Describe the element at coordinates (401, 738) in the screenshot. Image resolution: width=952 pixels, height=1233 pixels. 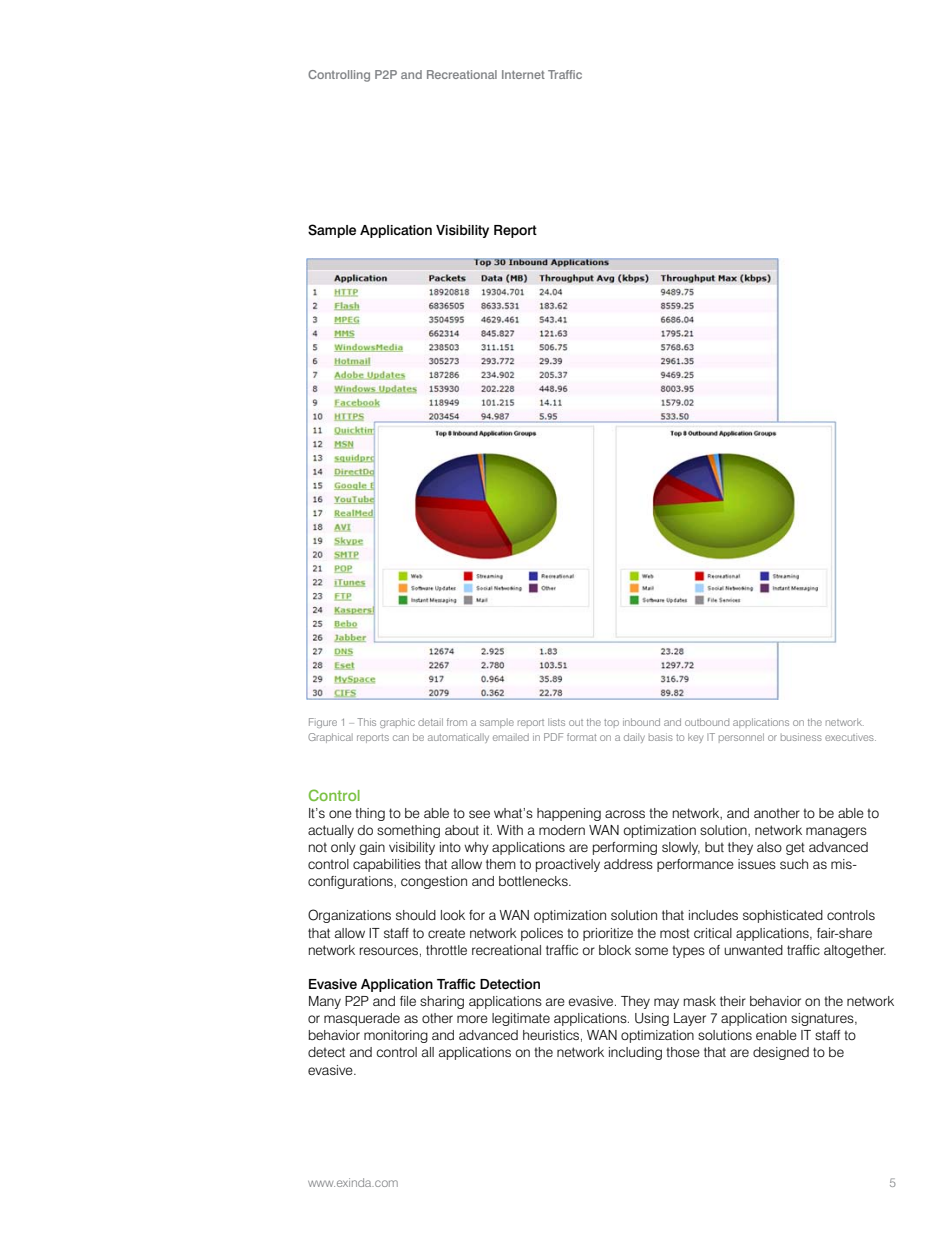
I see `can` at that location.
